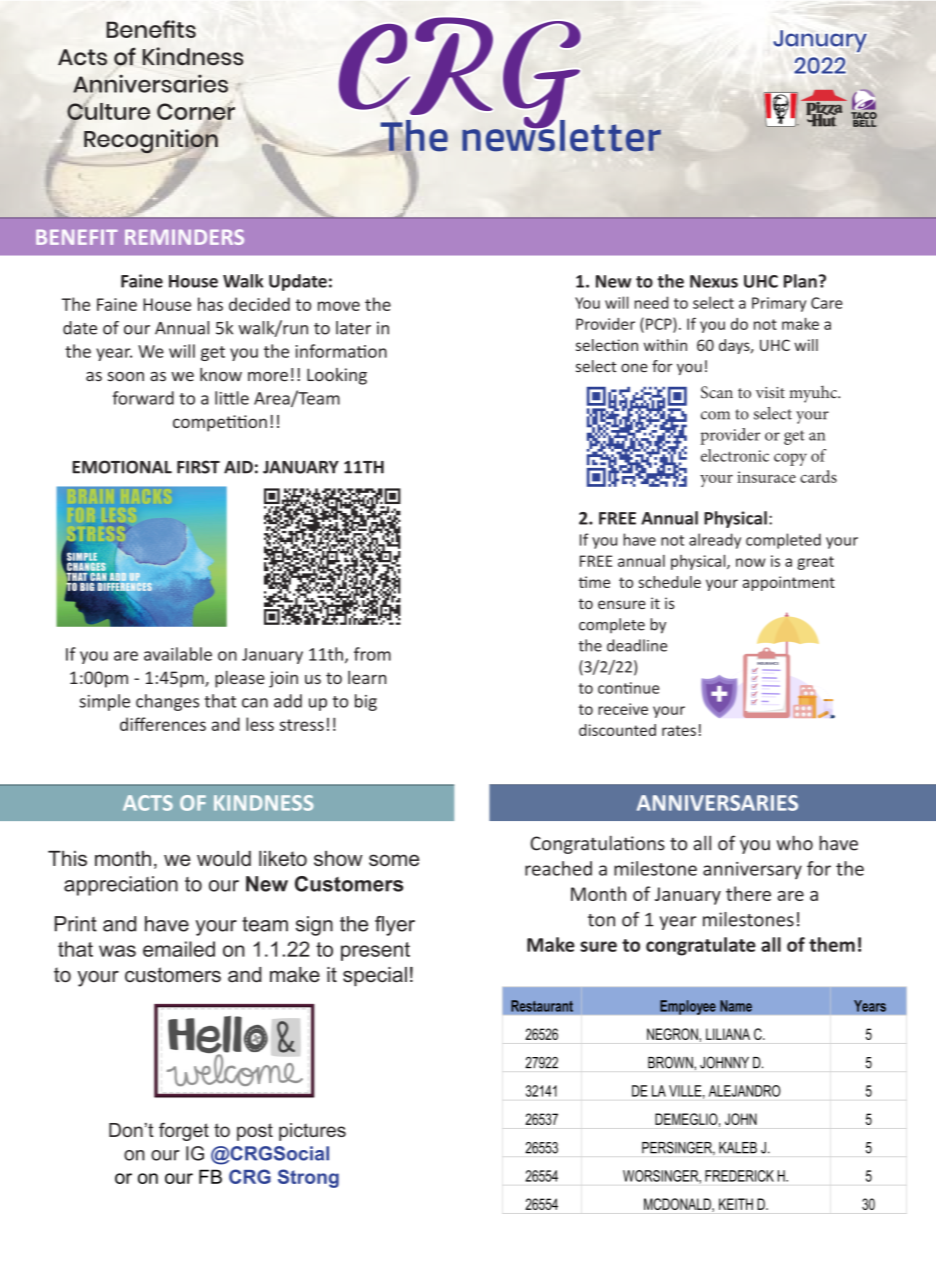 The image size is (936, 1288). I want to click on deadline, so click(637, 645).
